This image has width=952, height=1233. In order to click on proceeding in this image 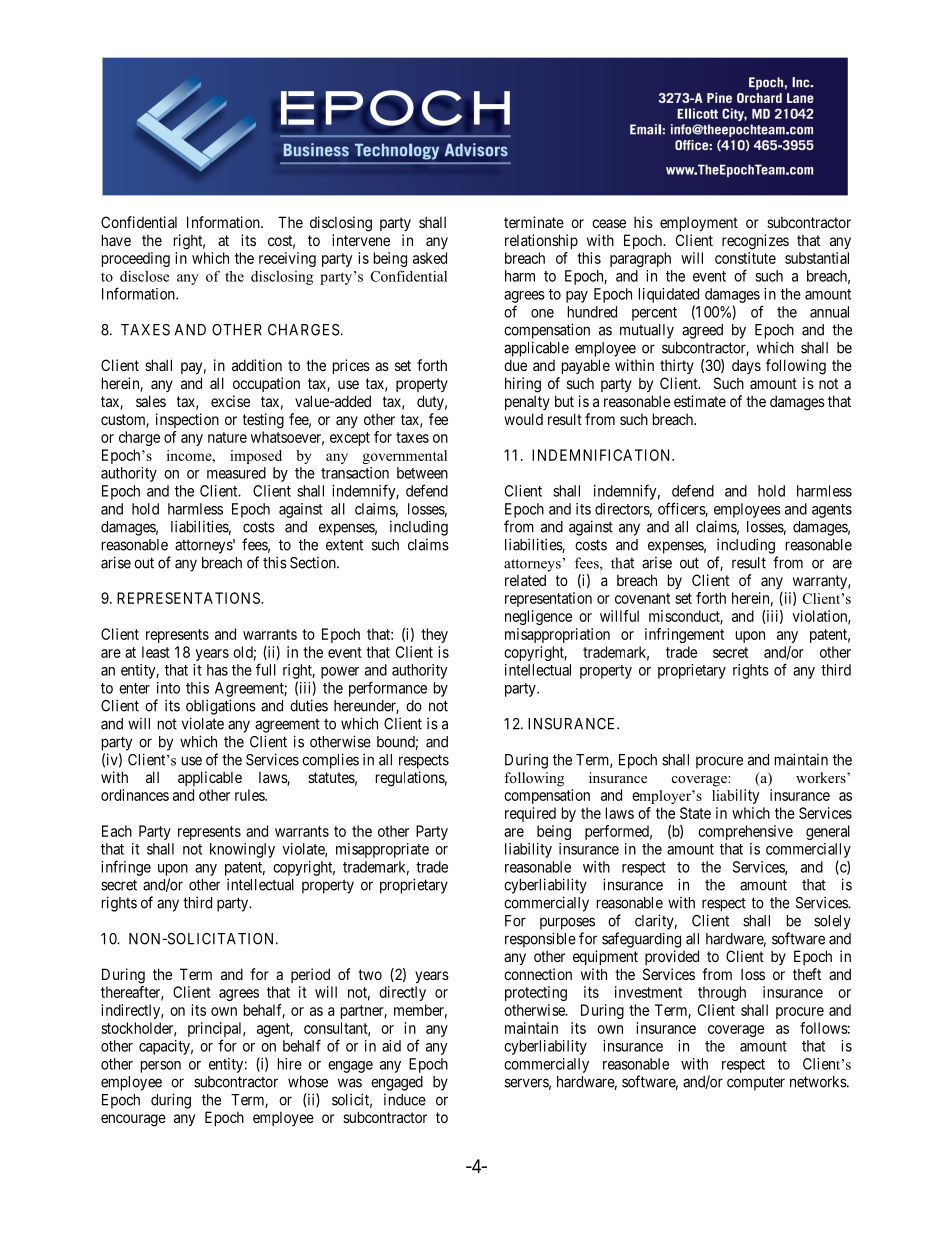, I will do `click(136, 259)`.
